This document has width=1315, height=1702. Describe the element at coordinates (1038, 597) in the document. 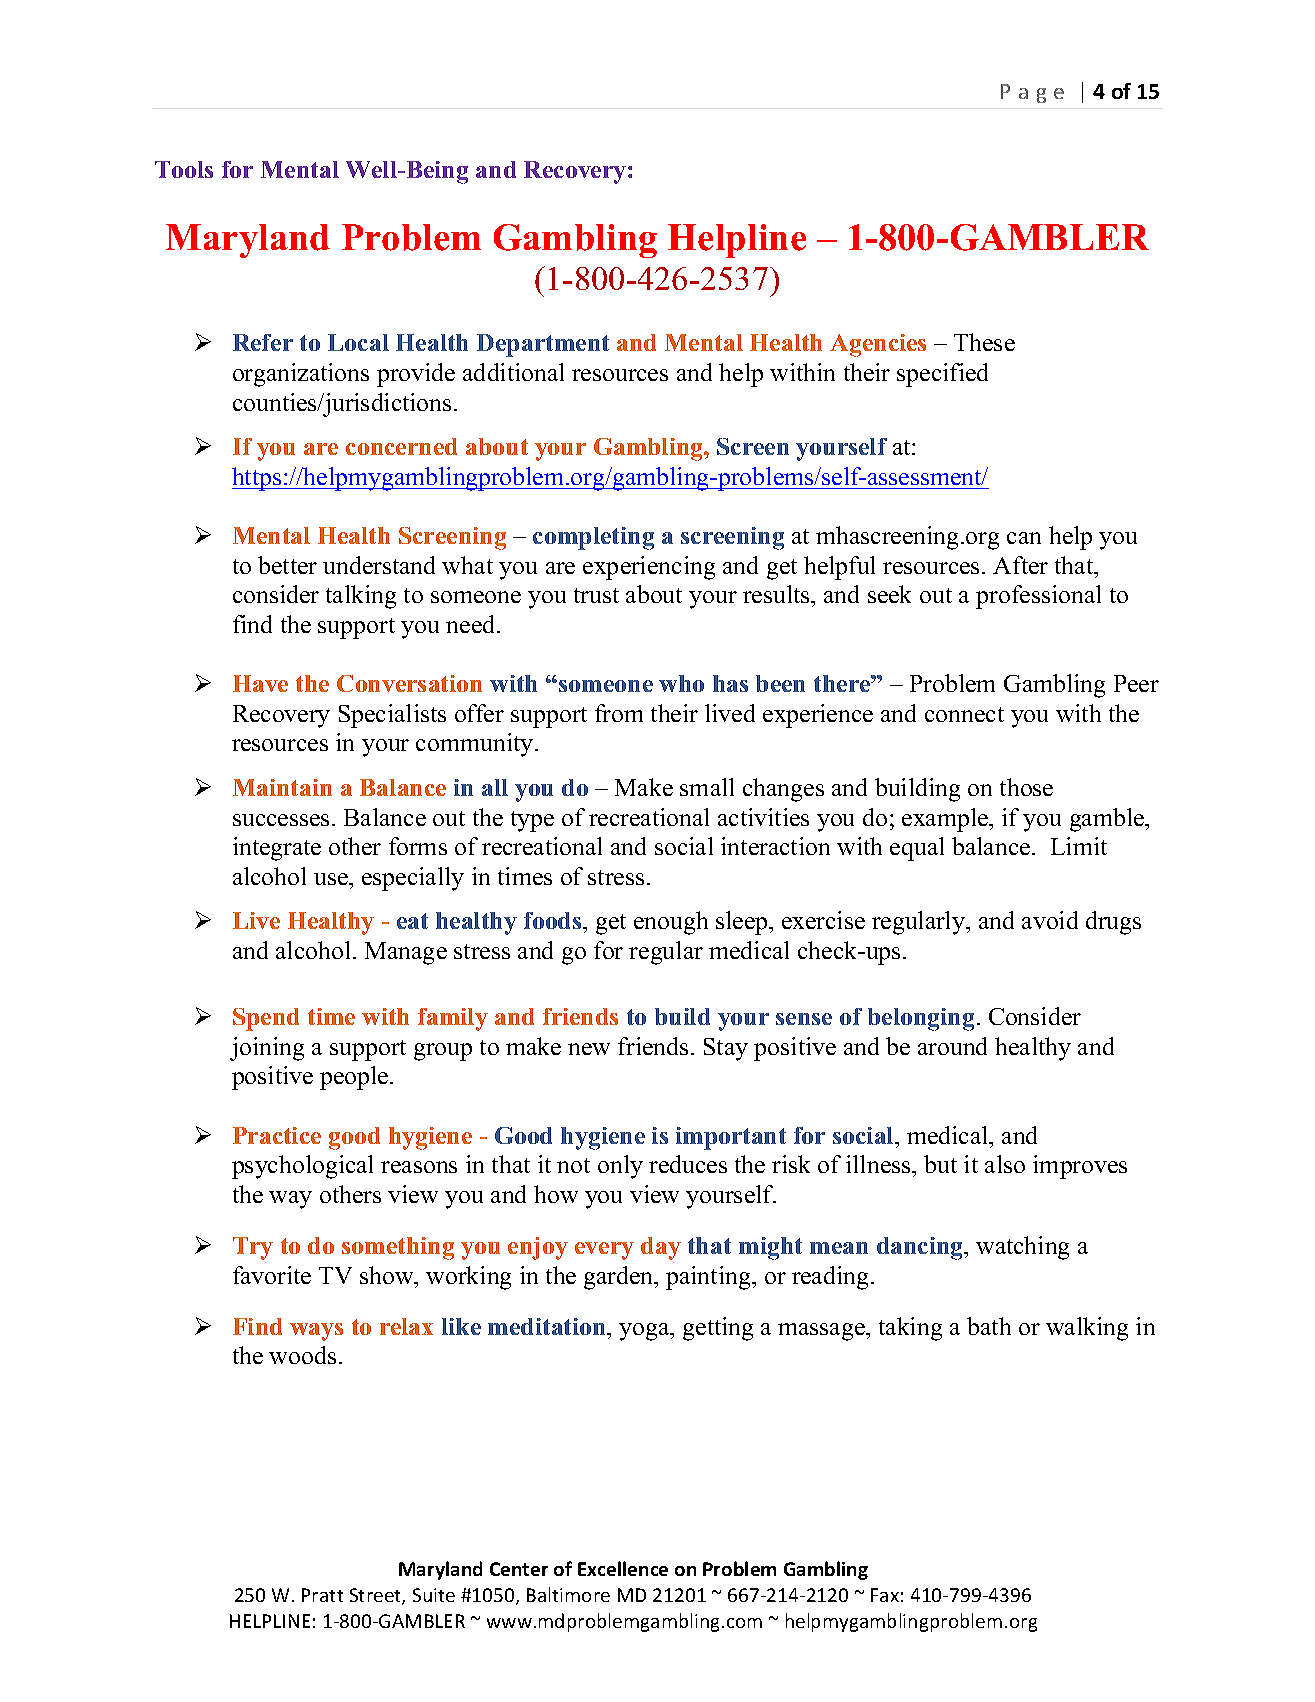

I see `professional` at that location.
